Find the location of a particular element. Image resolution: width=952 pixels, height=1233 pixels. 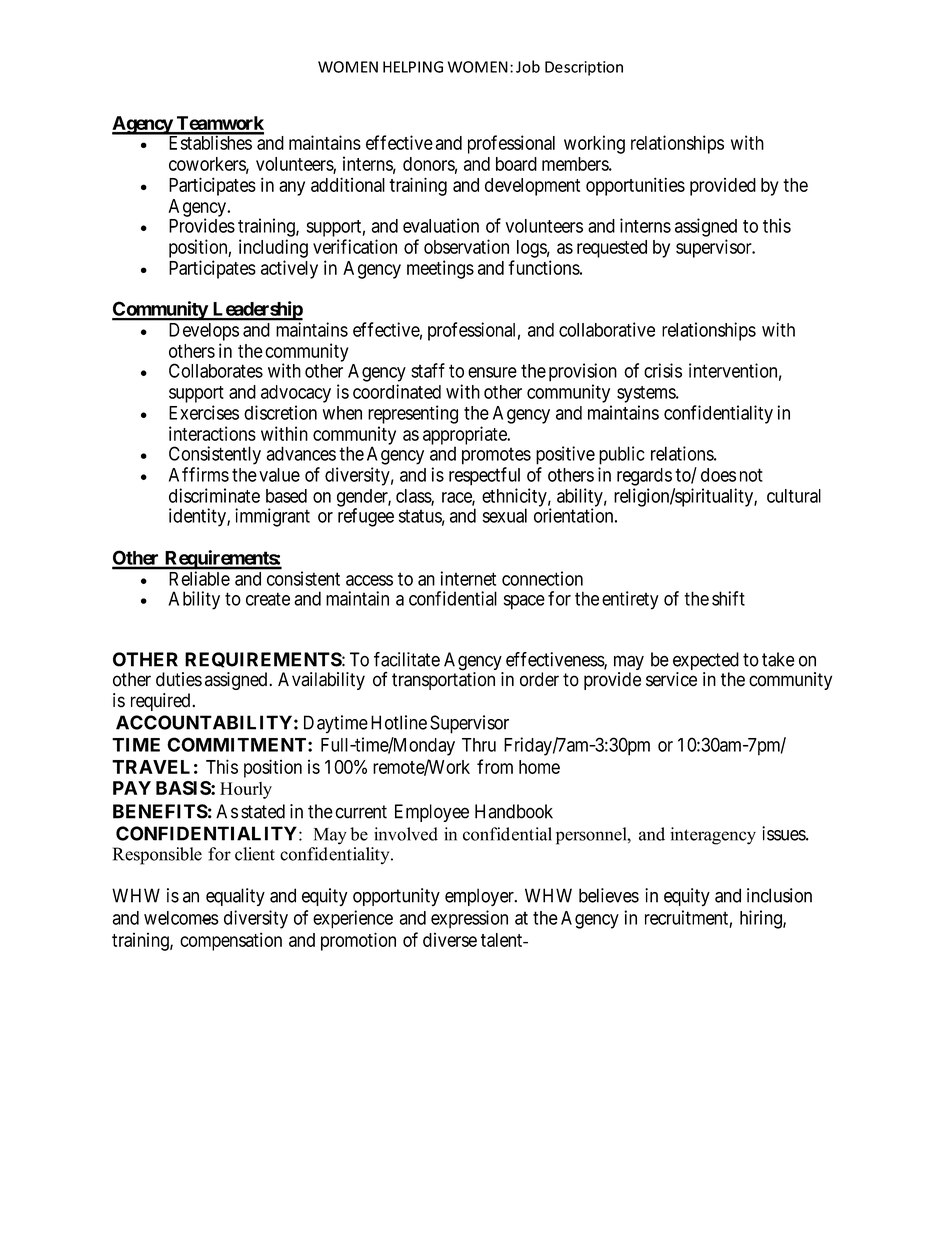

requested is located at coordinates (612, 249).
